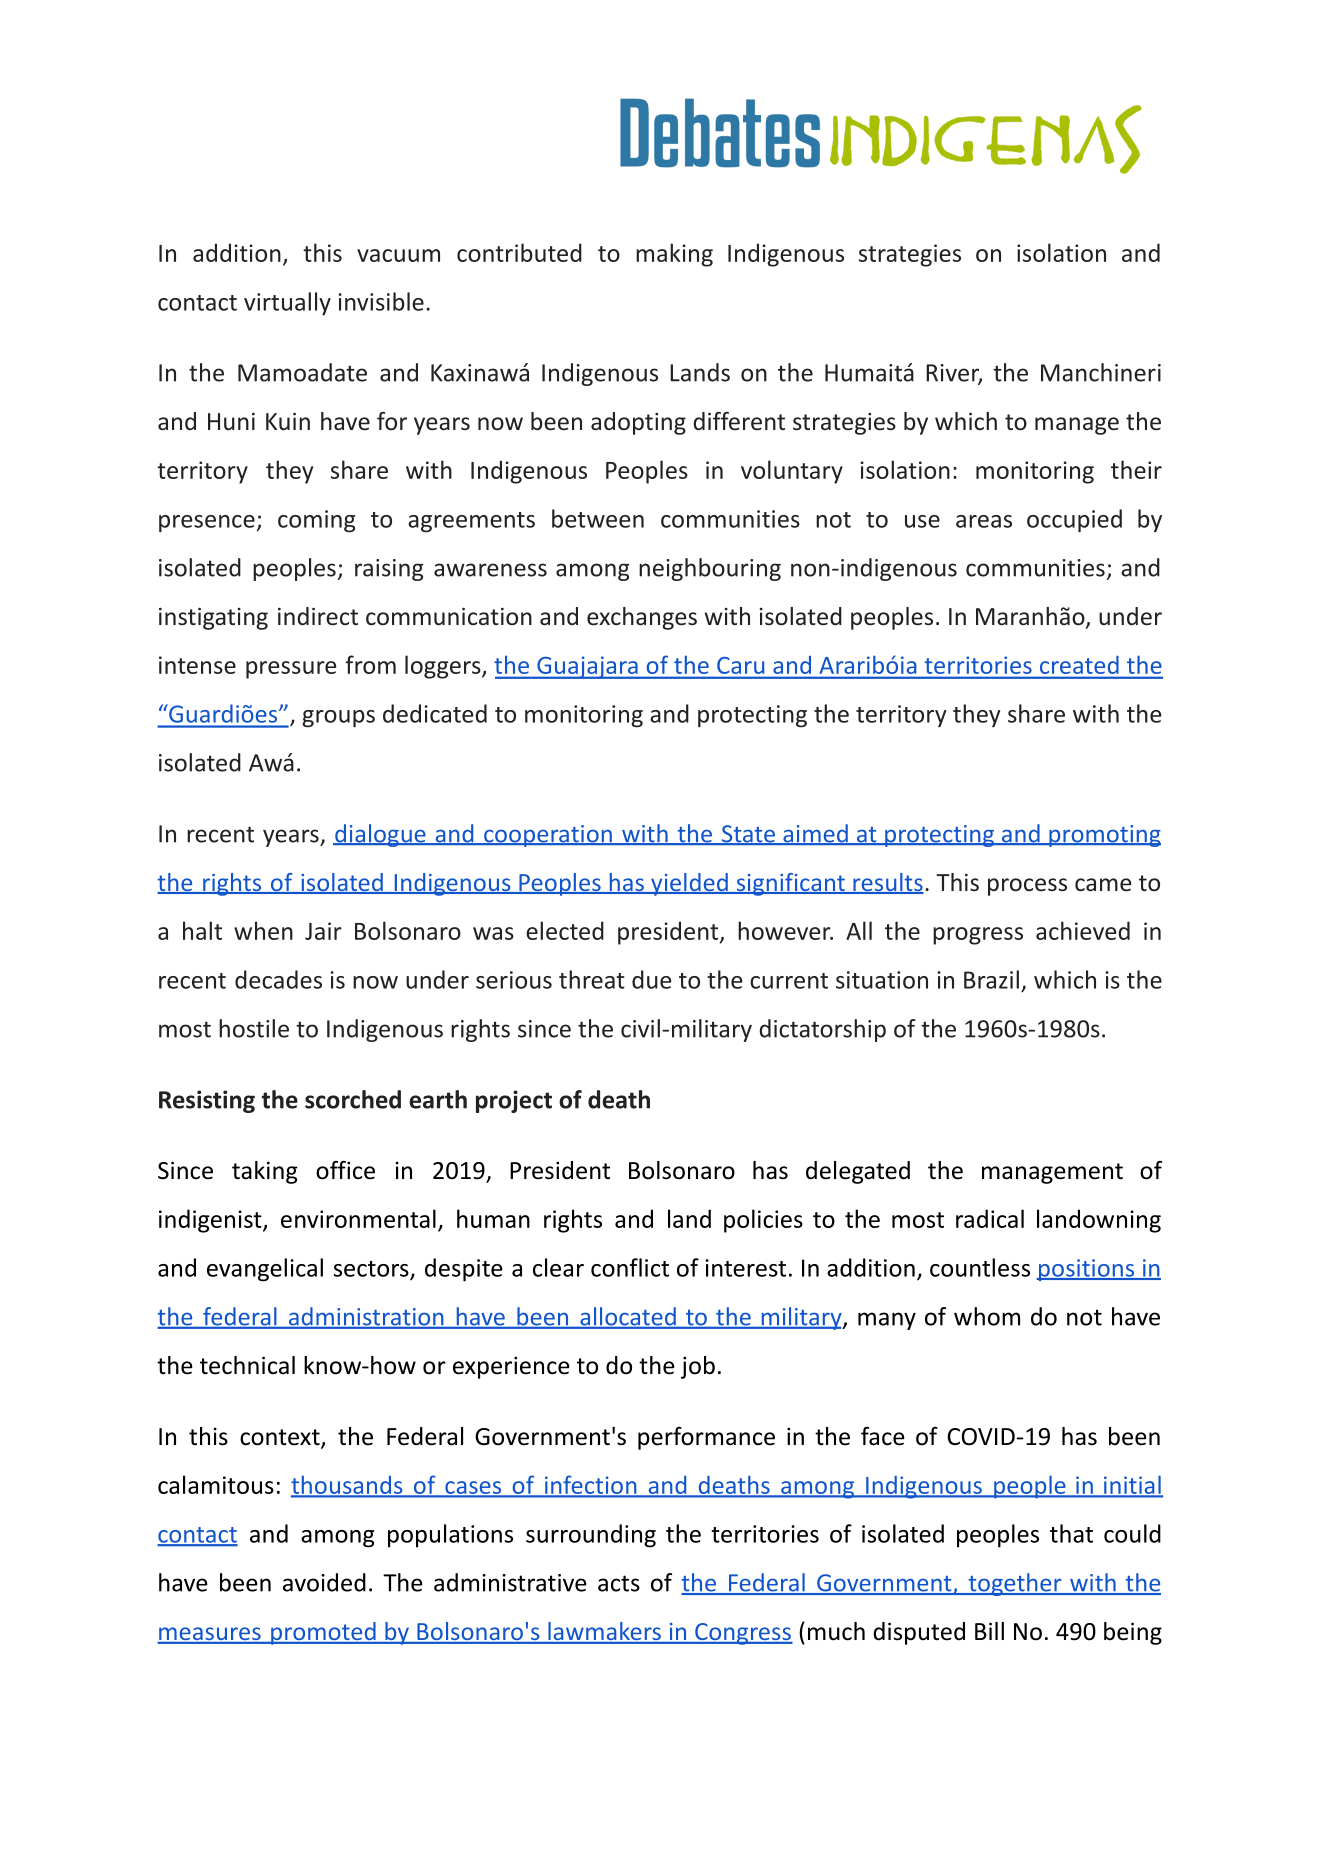  What do you see at coordinates (990, 1218) in the screenshot?
I see `radical` at bounding box center [990, 1218].
